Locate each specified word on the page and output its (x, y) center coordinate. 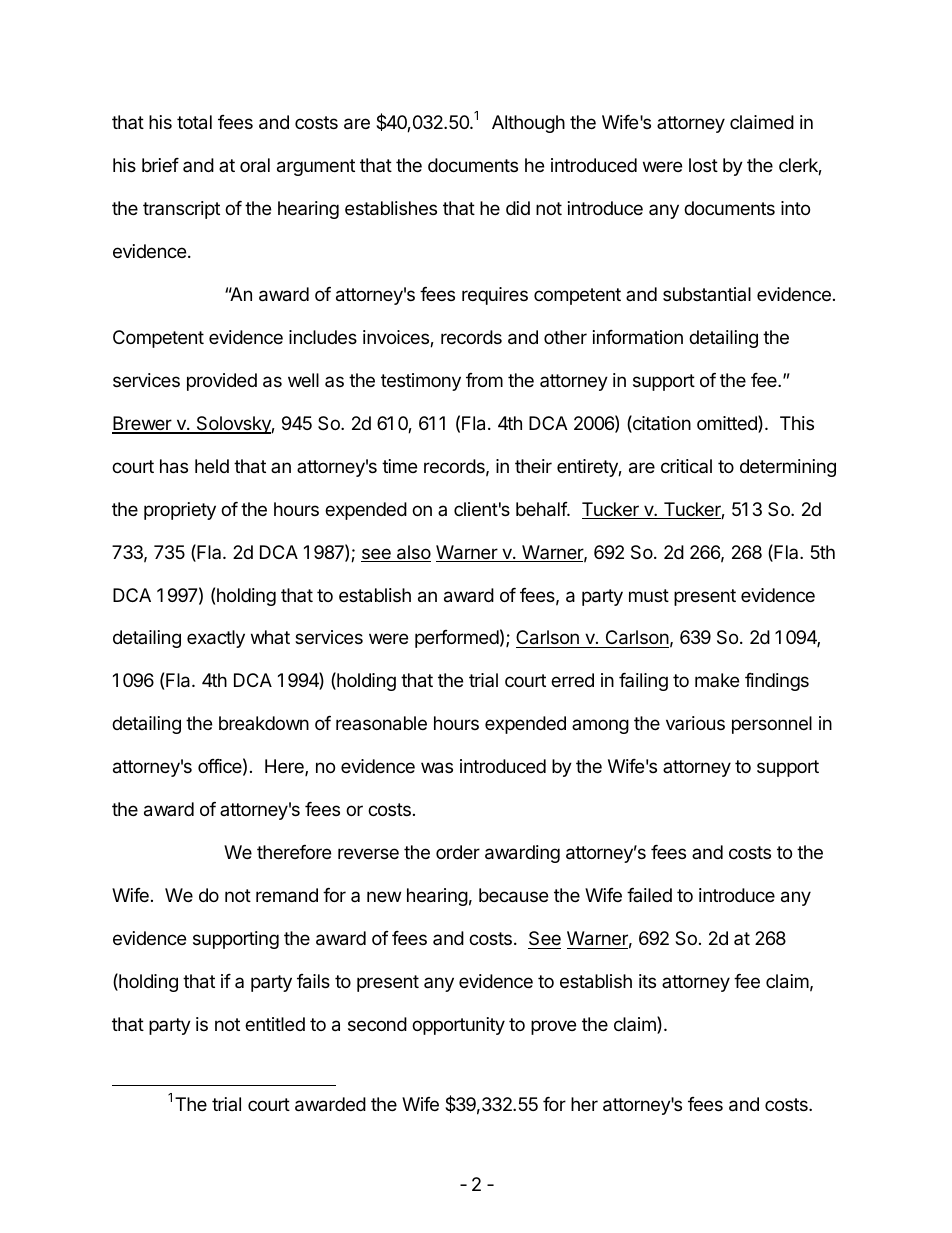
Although (528, 124)
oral (255, 165)
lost (703, 165)
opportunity (458, 1026)
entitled (275, 1024)
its (647, 981)
